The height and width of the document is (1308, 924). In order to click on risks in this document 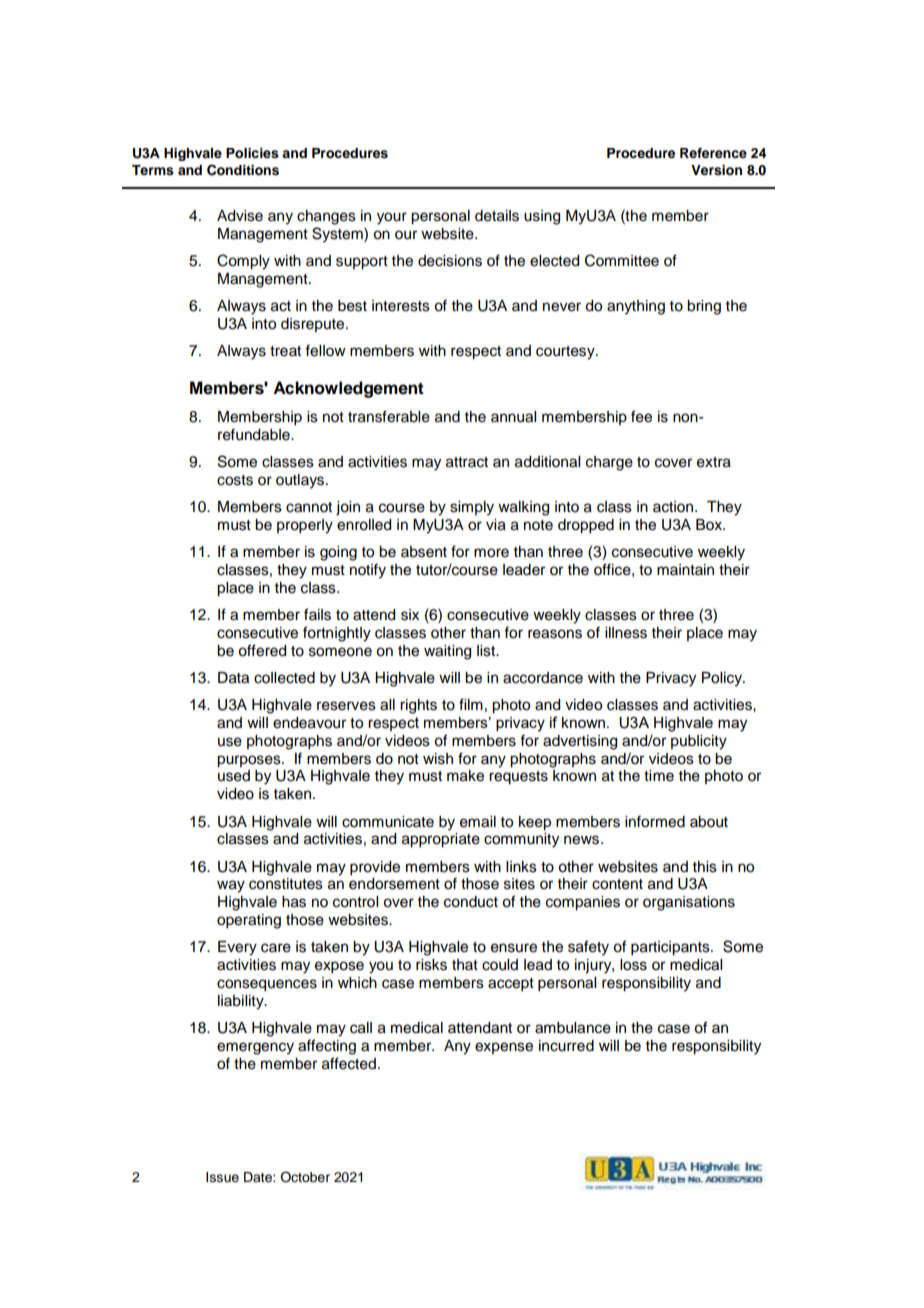, I will do `click(431, 965)`.
